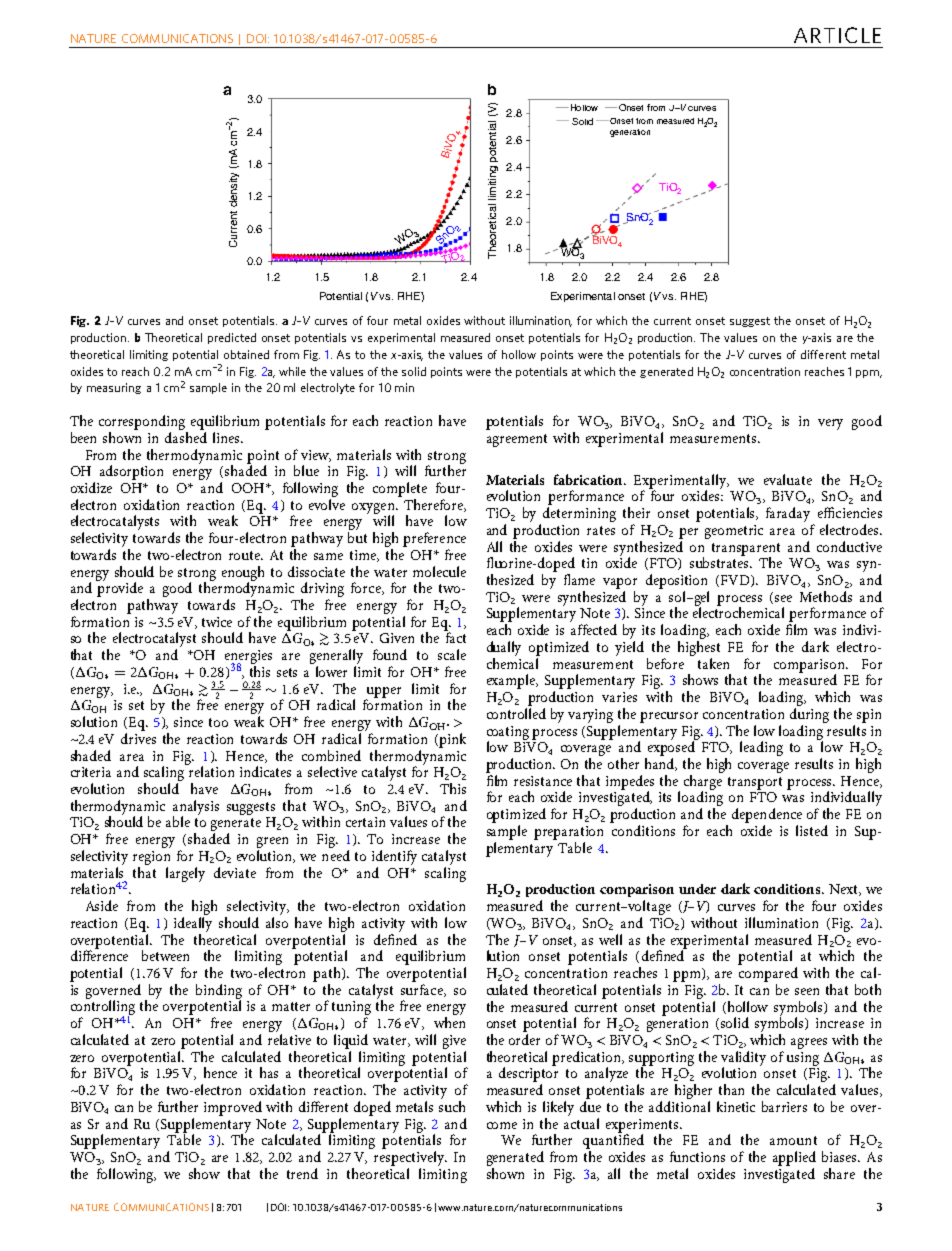 Image resolution: width=952 pixels, height=1251 pixels. I want to click on Methods, so click(826, 596).
